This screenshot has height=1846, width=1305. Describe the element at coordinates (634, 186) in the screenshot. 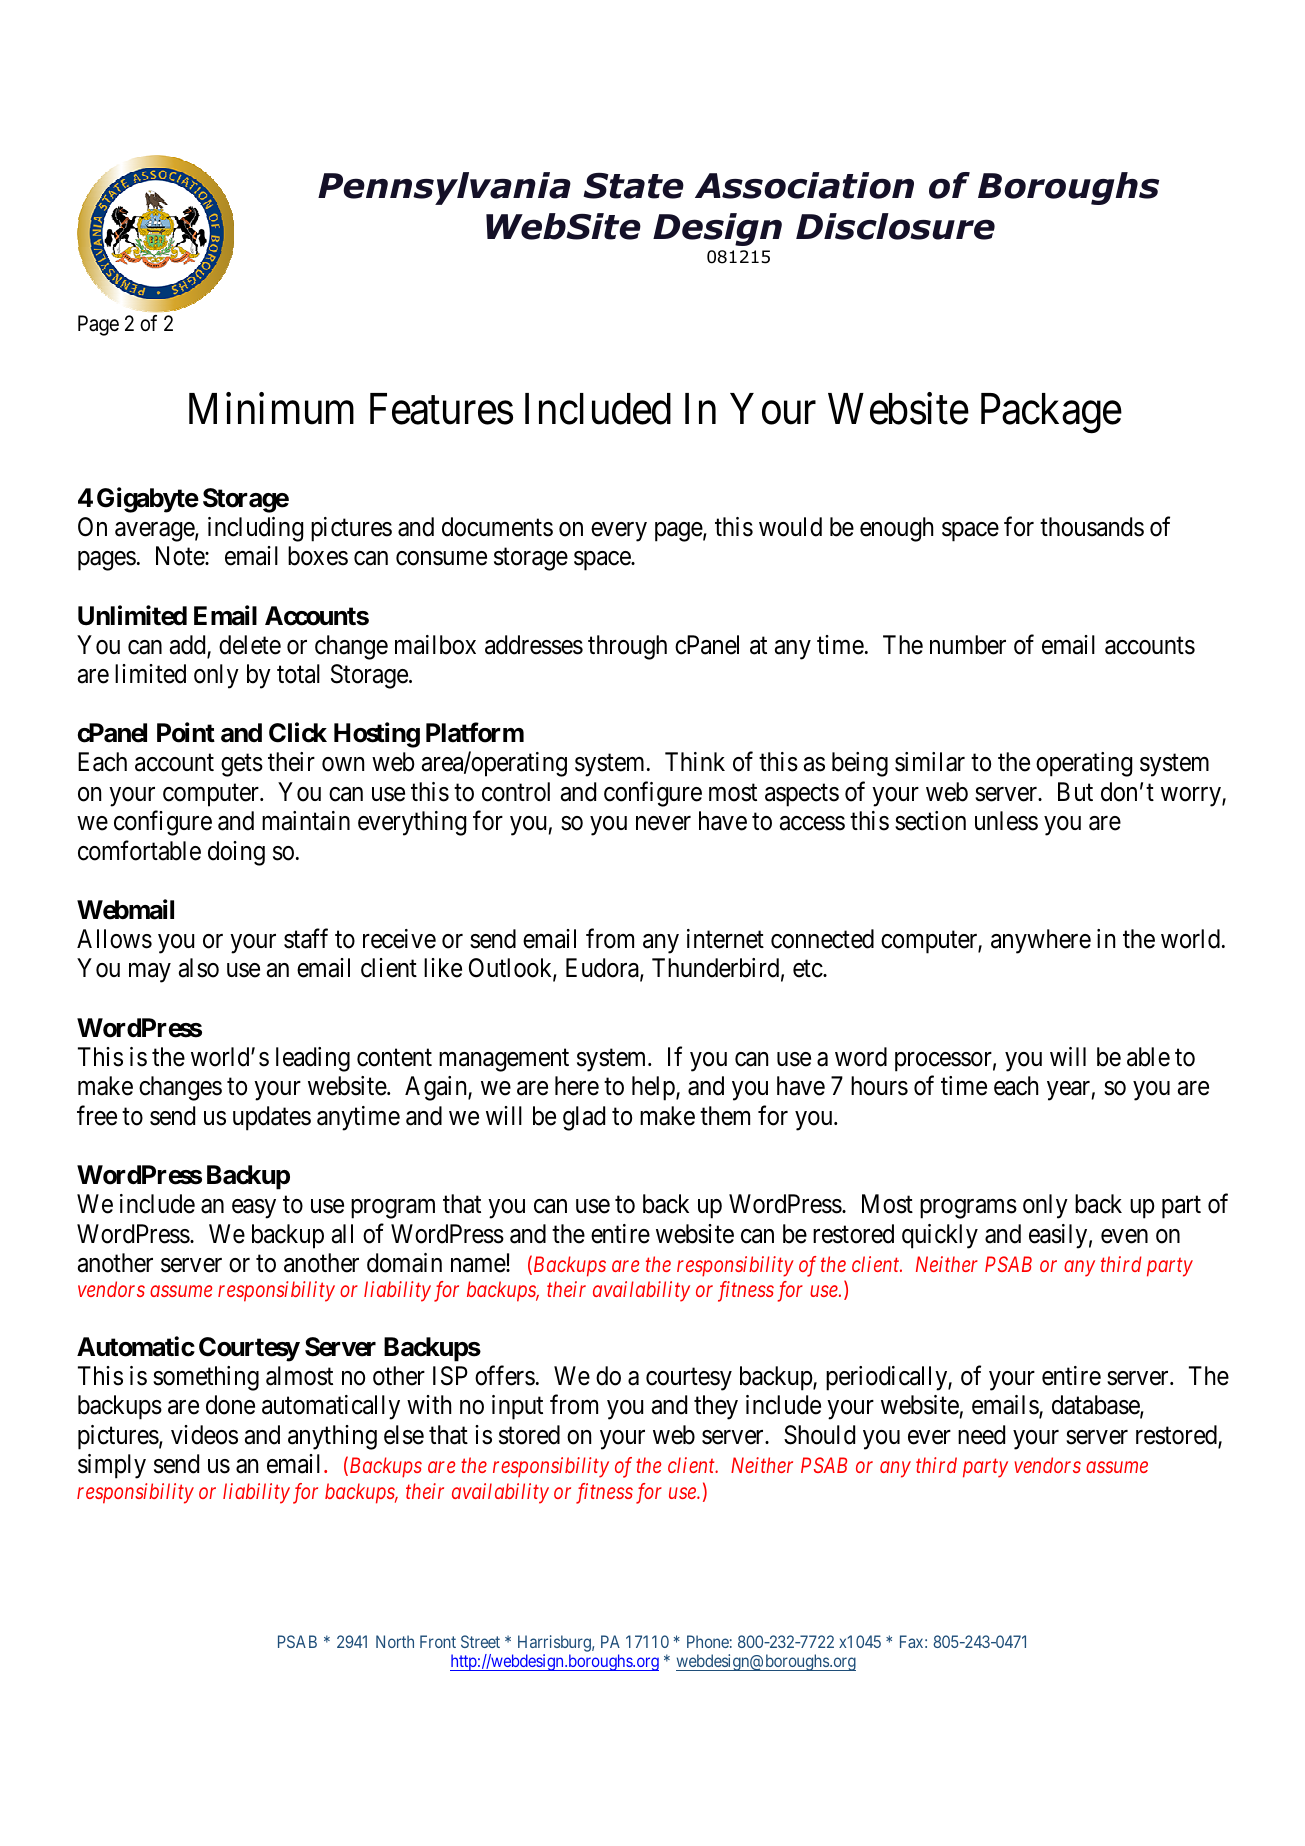

I see `State` at that location.
